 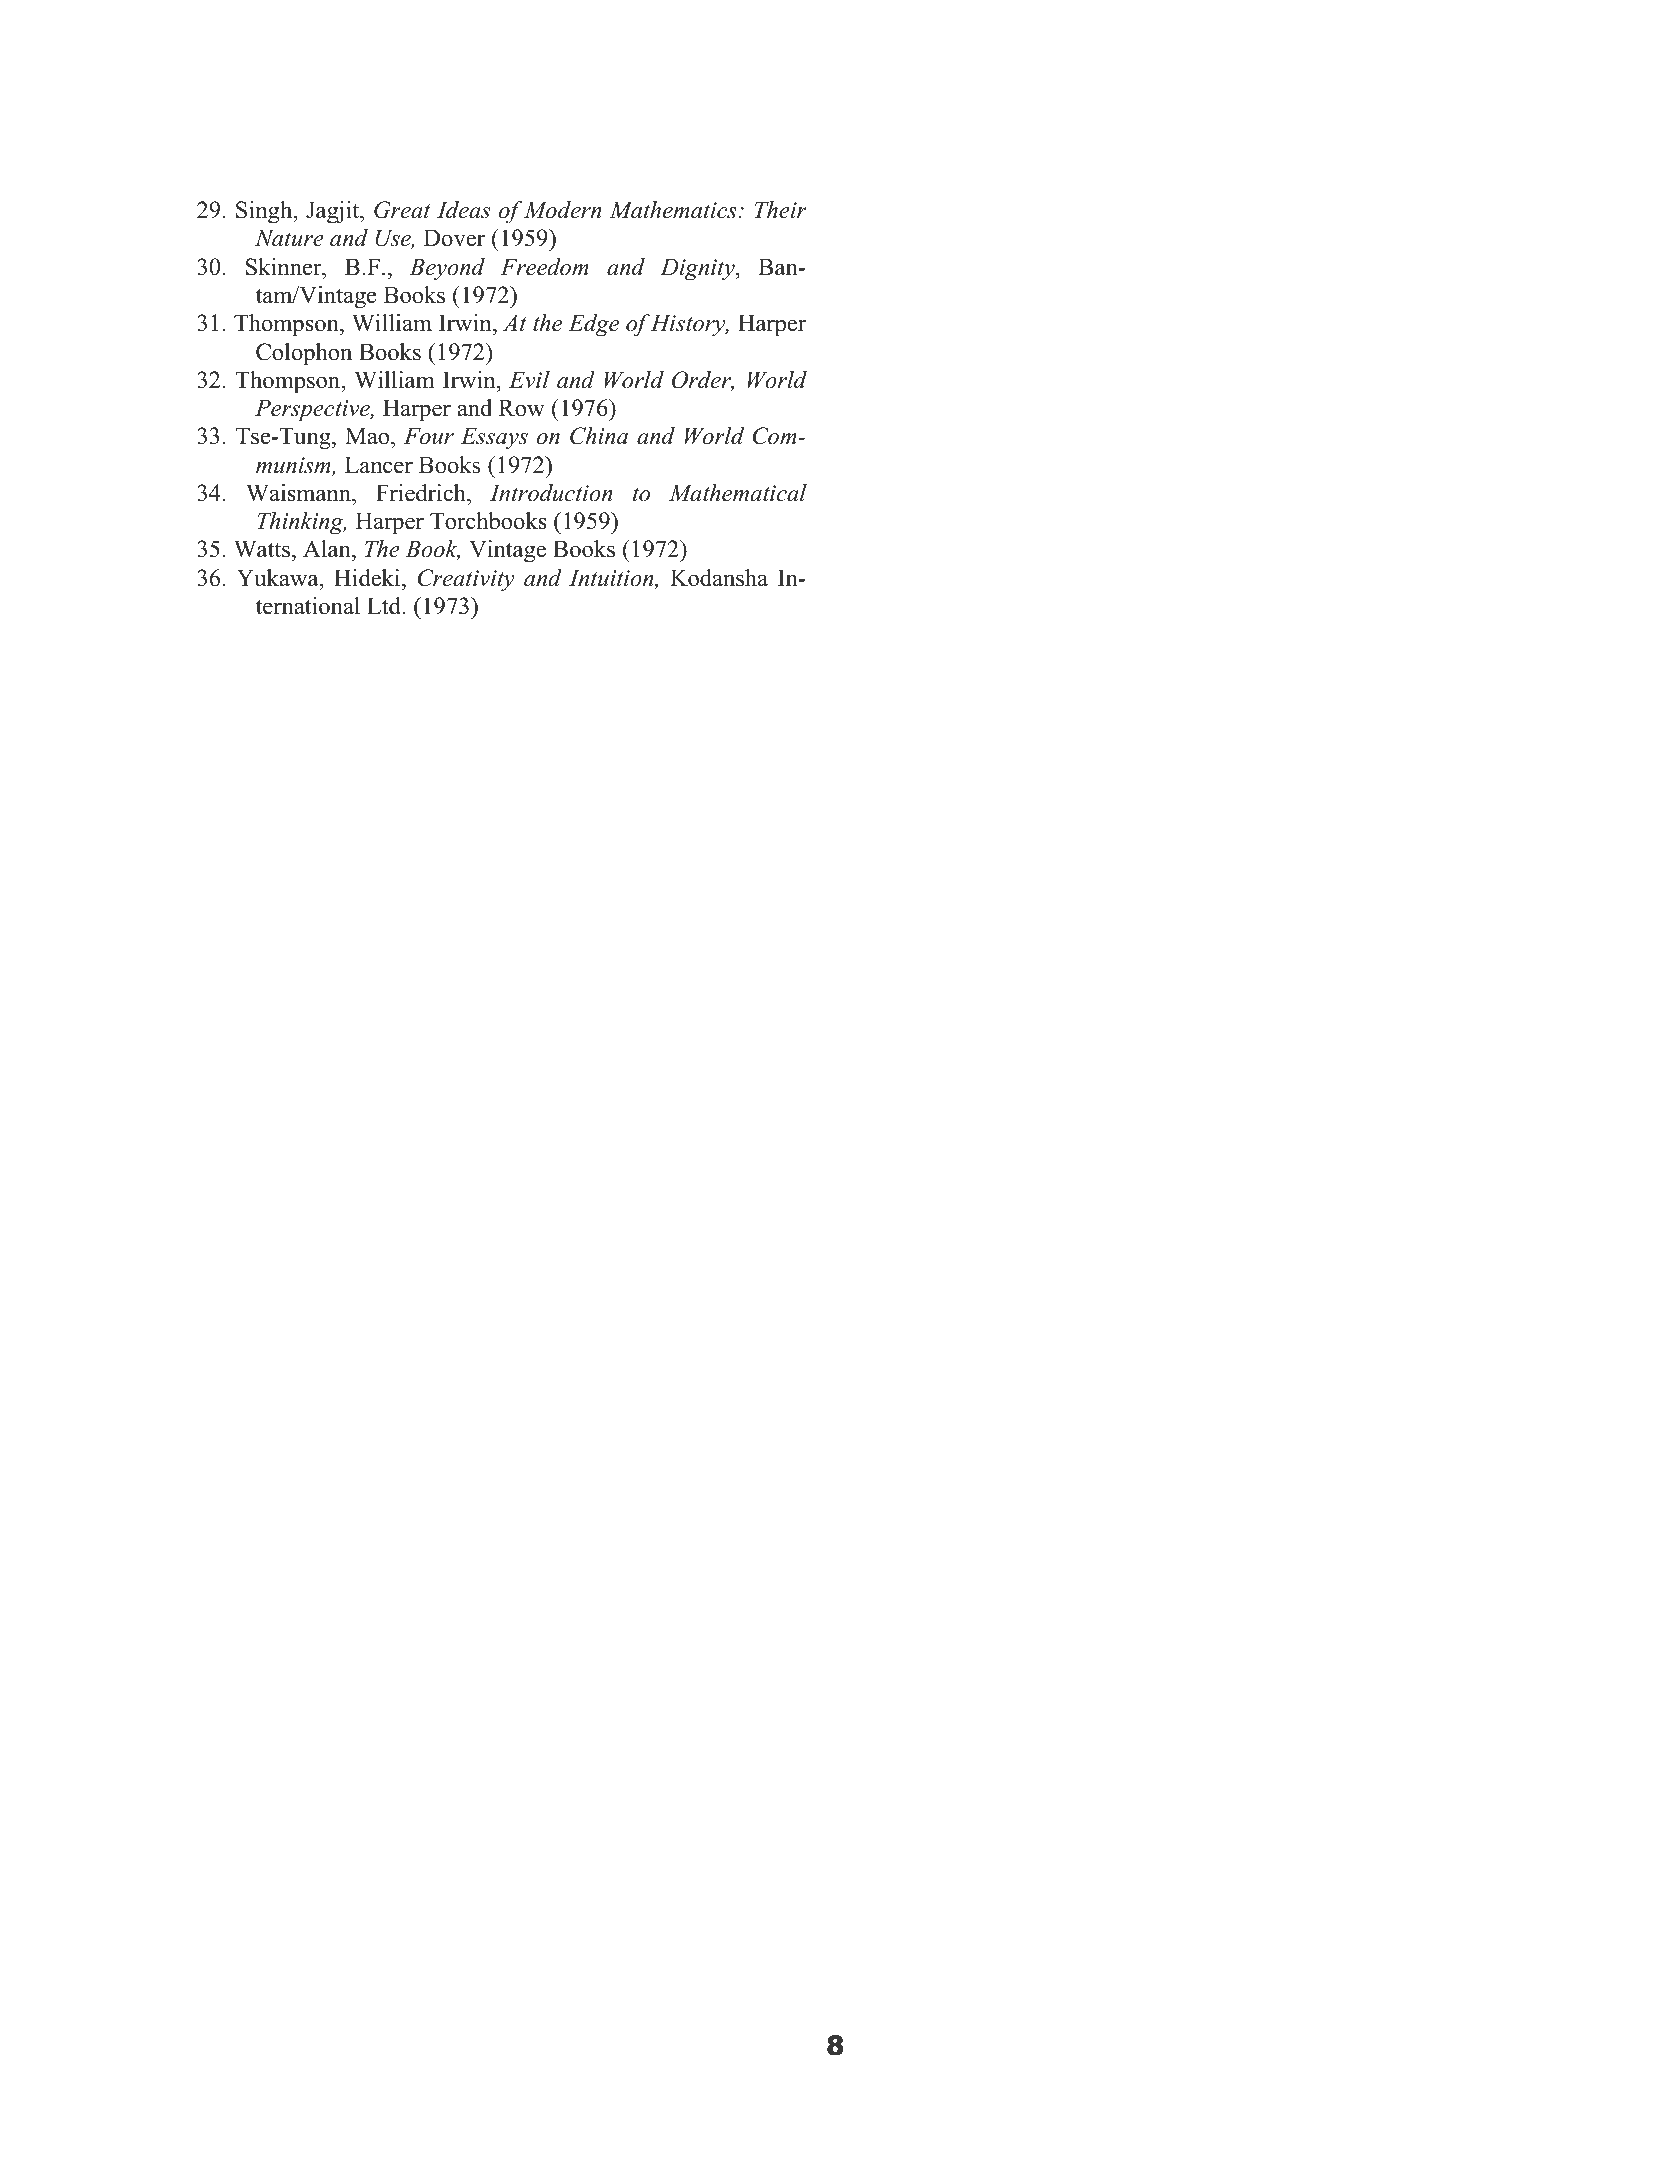 What do you see at coordinates (674, 210) in the page?
I see `Mathematics` at bounding box center [674, 210].
